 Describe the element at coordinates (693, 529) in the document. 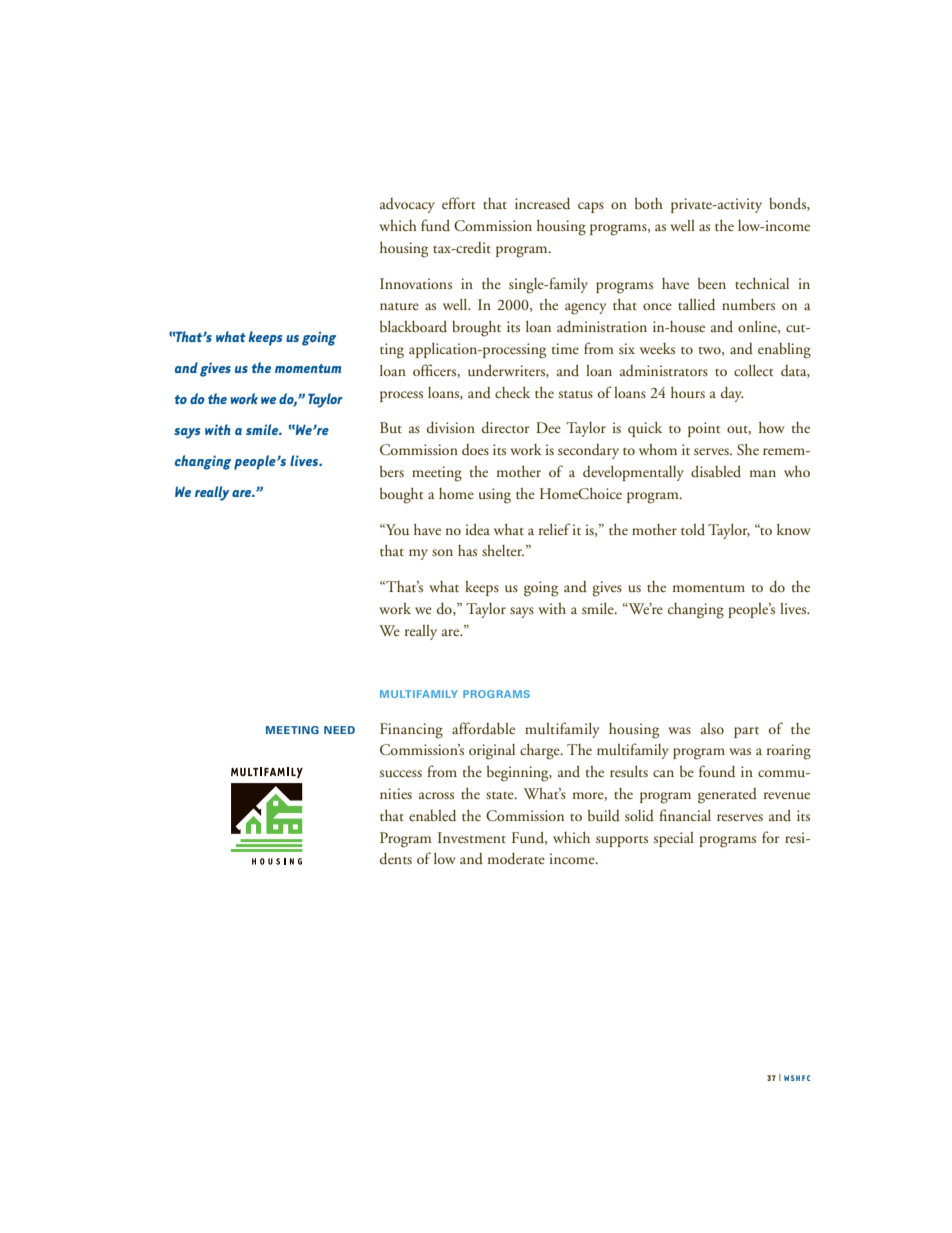

I see `told` at that location.
